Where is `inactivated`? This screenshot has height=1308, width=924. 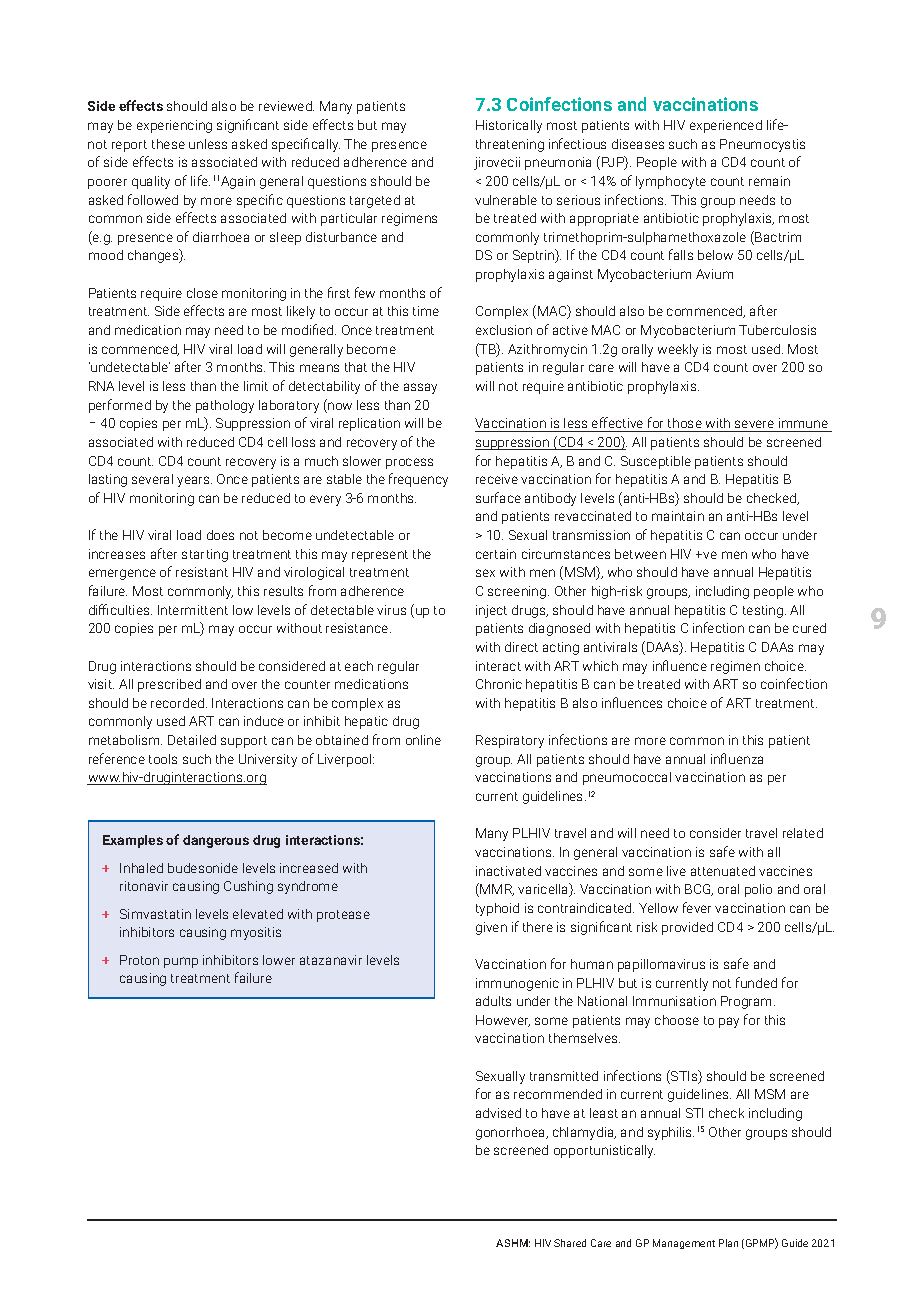
inactivated is located at coordinates (508, 871).
